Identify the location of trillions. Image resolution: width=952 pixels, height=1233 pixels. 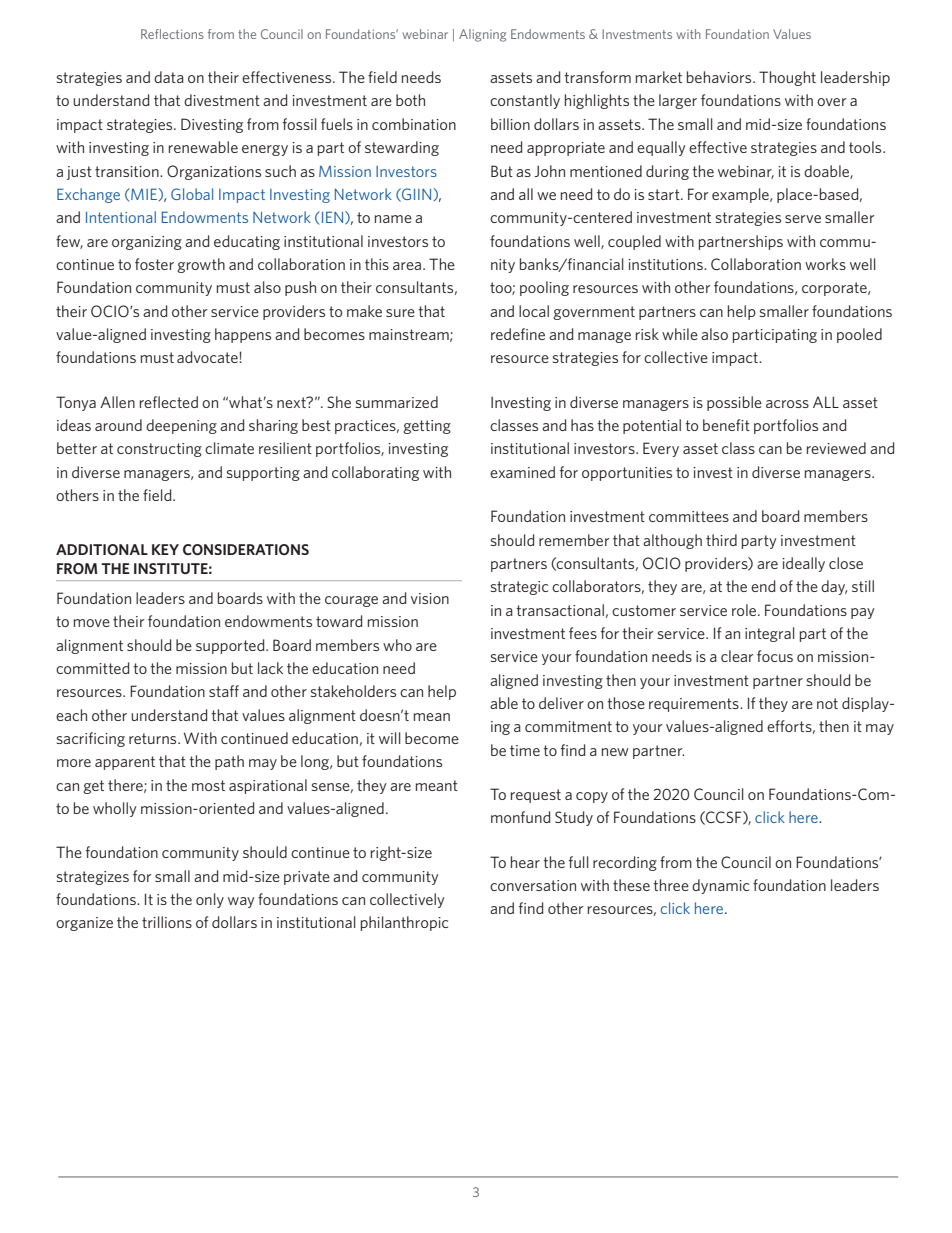
(167, 922).
